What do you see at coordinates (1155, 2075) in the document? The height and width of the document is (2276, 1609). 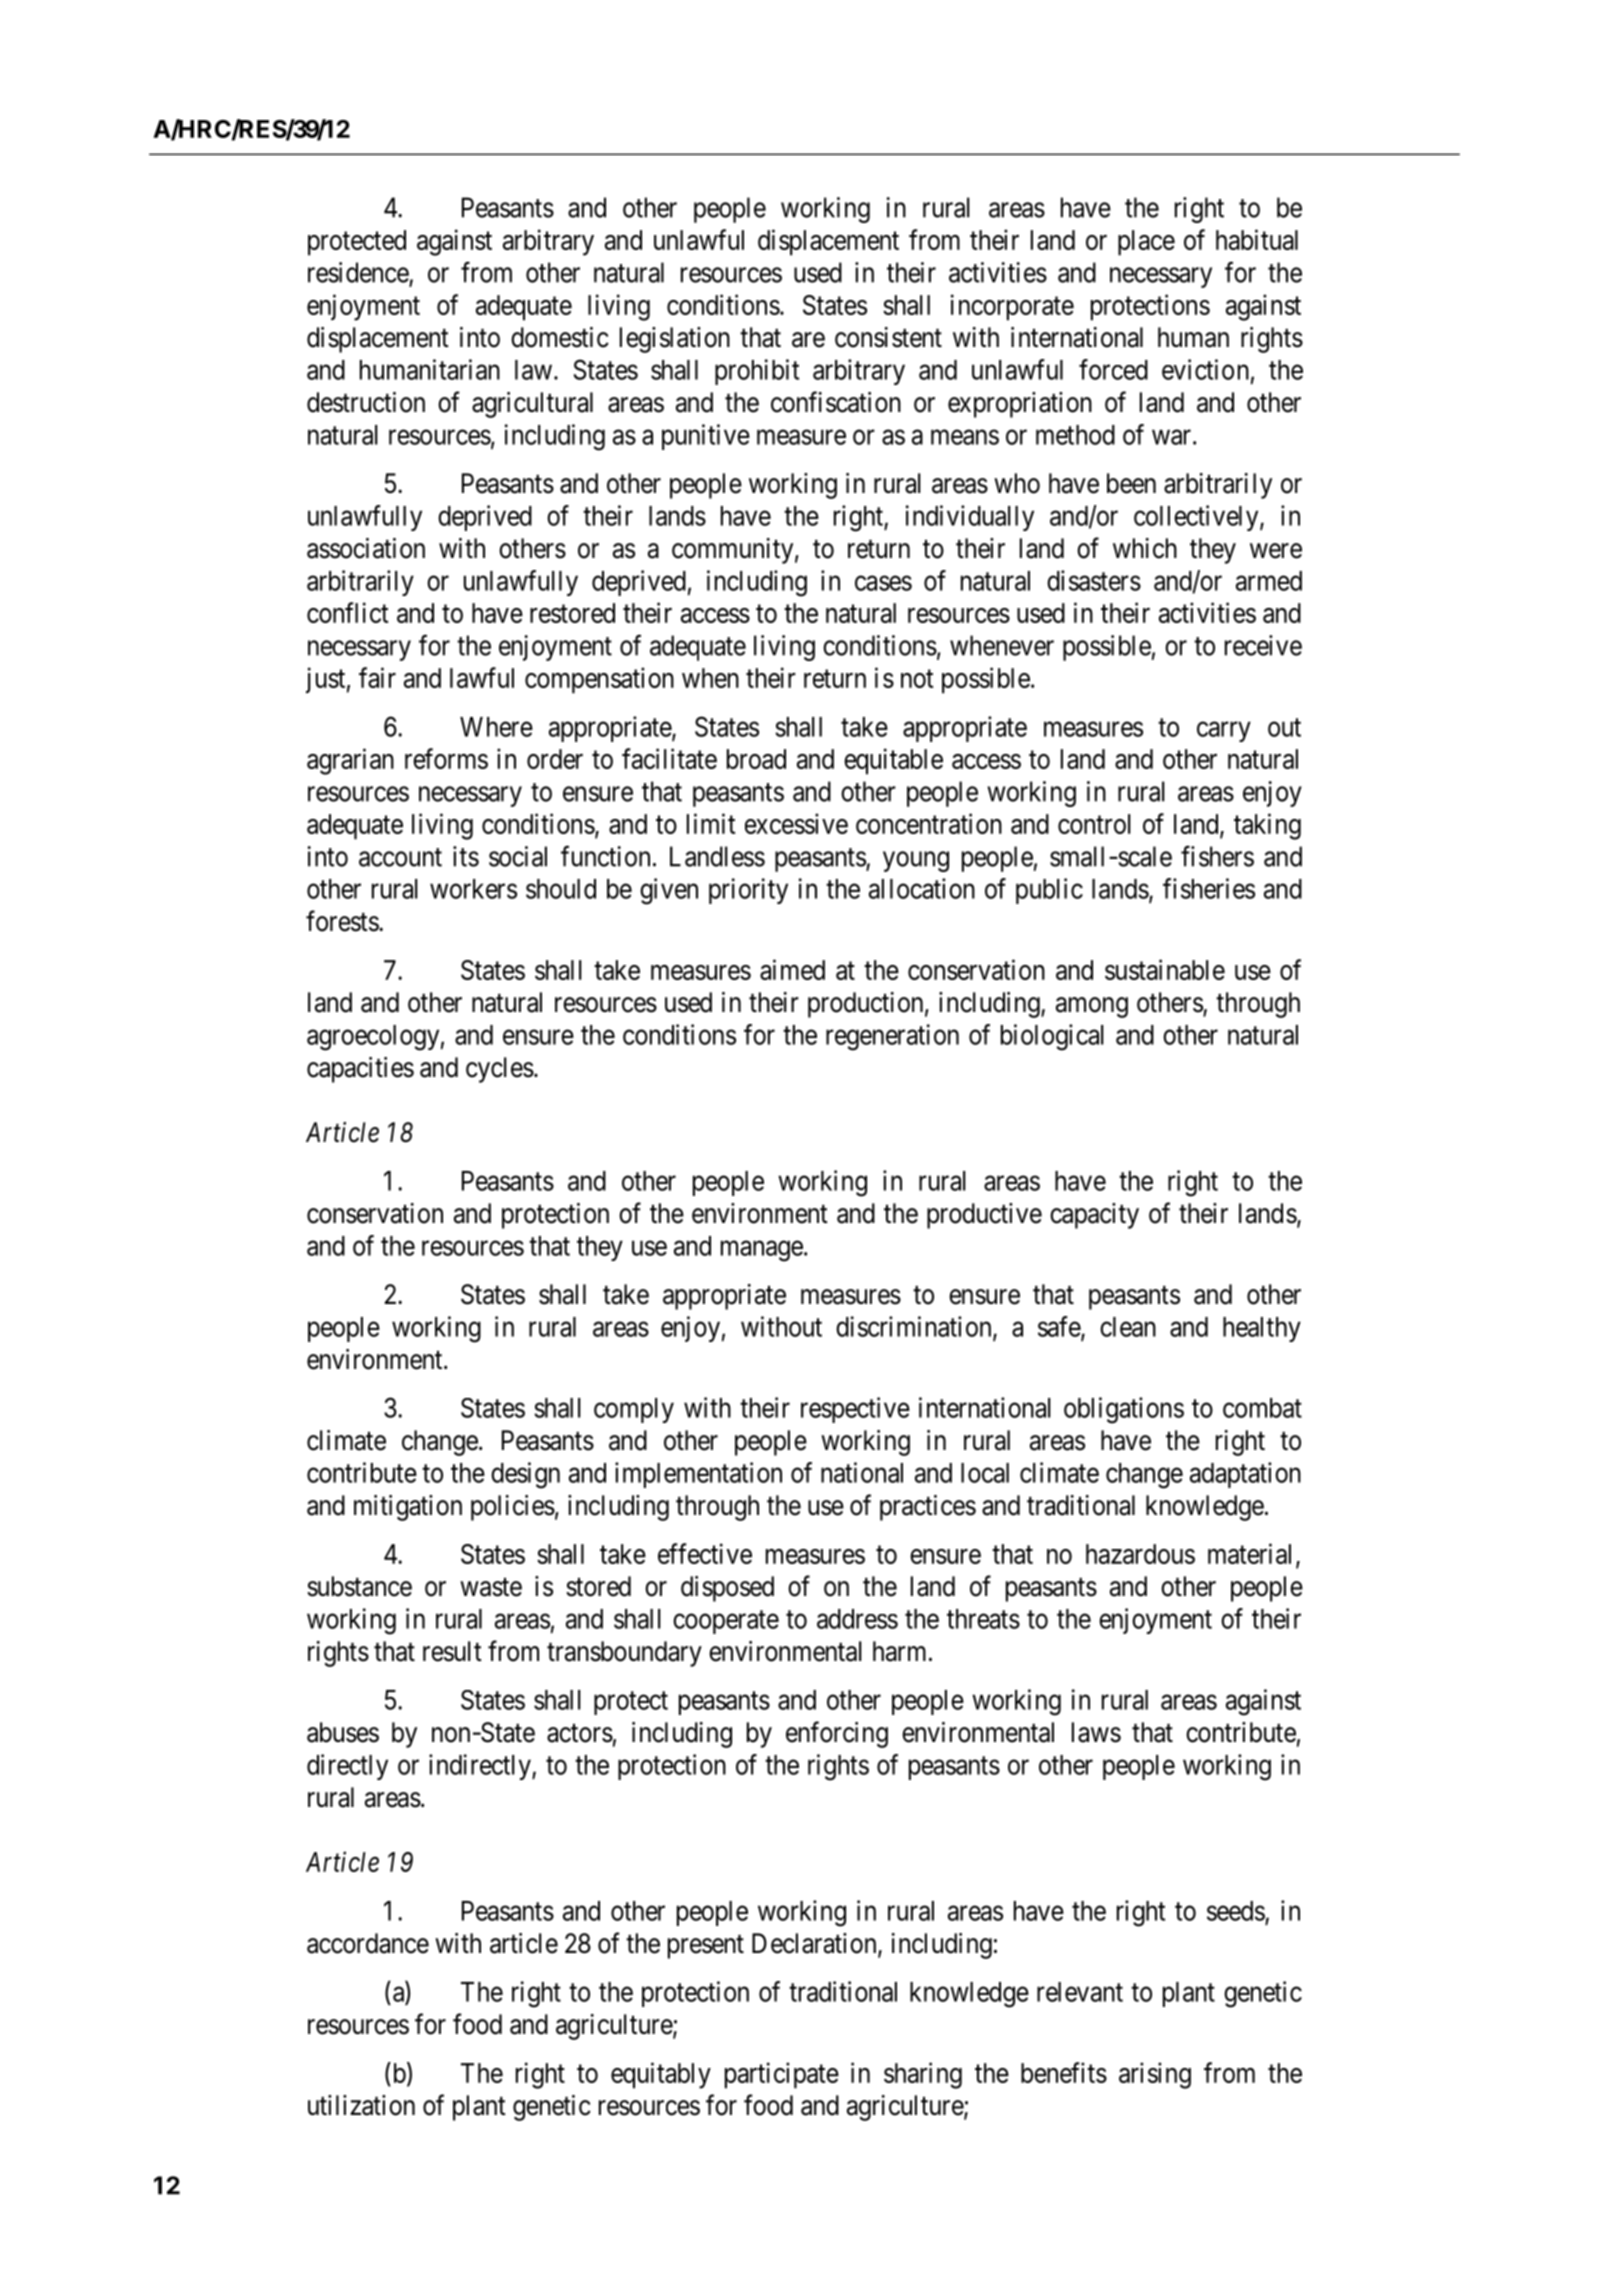 I see `arising` at bounding box center [1155, 2075].
